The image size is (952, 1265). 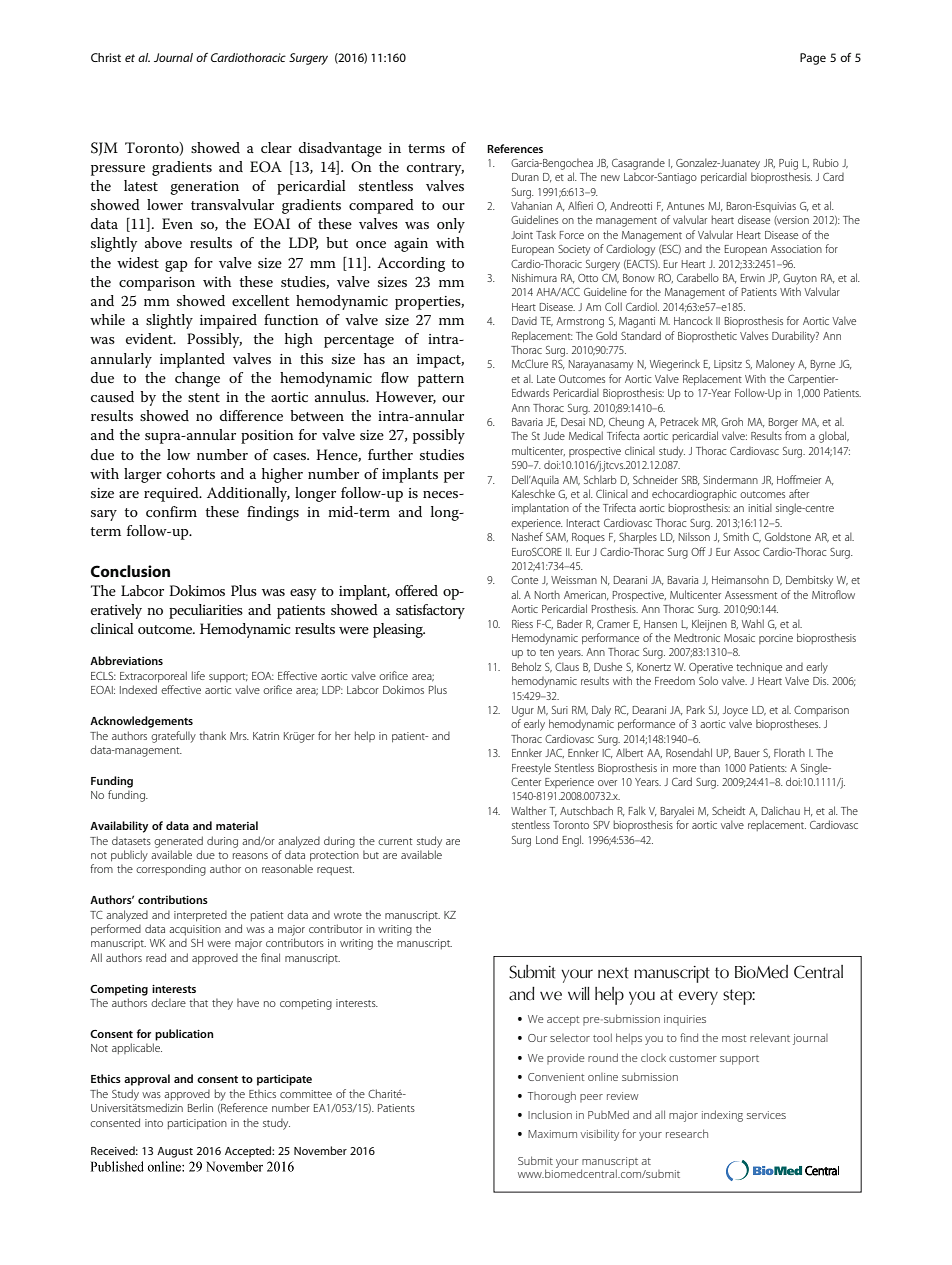 I want to click on services, so click(x=766, y=1115).
